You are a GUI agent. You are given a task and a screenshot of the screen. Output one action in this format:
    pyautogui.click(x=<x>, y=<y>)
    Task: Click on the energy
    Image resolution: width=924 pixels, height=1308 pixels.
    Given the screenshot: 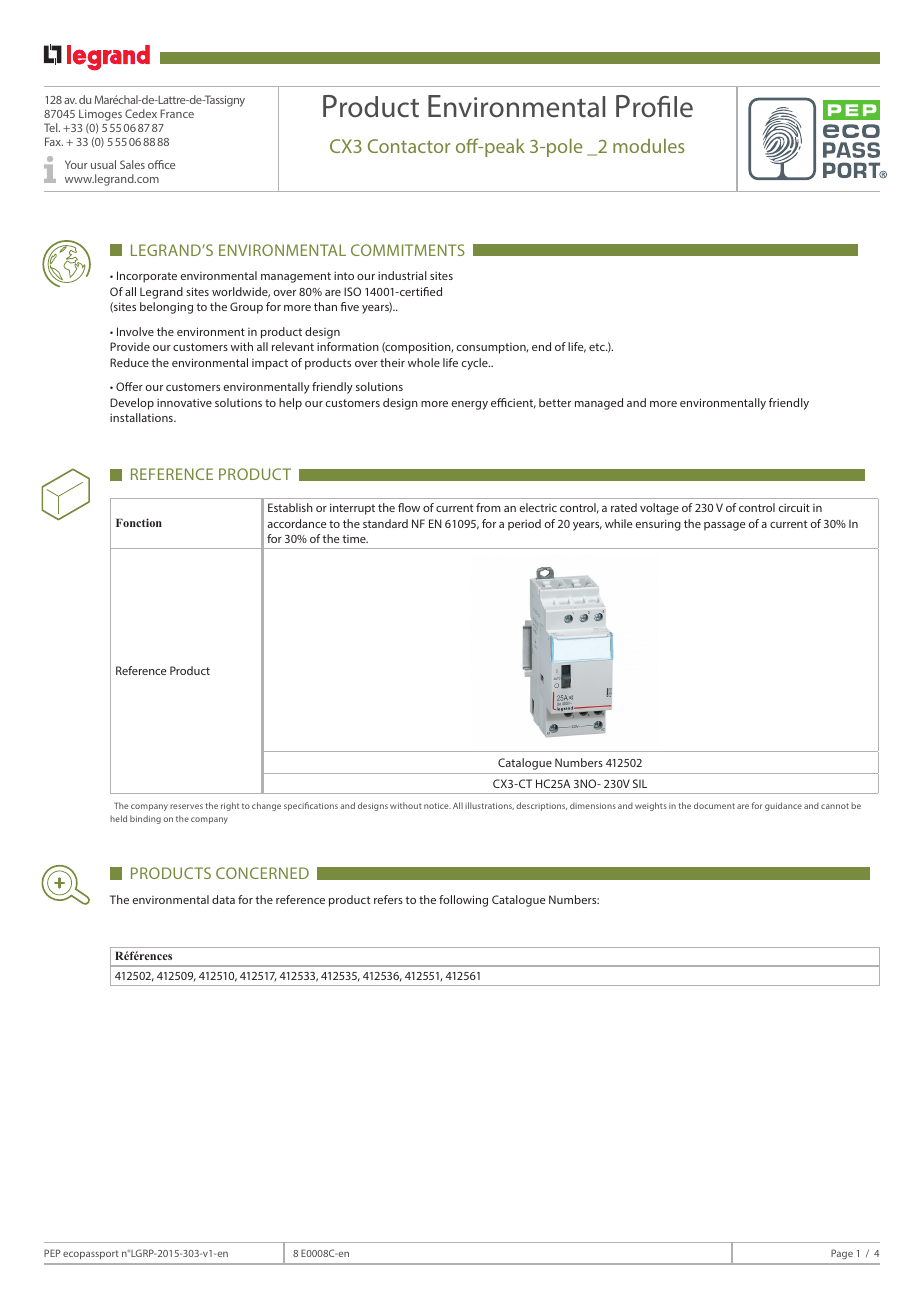 What is the action you would take?
    pyautogui.click(x=470, y=405)
